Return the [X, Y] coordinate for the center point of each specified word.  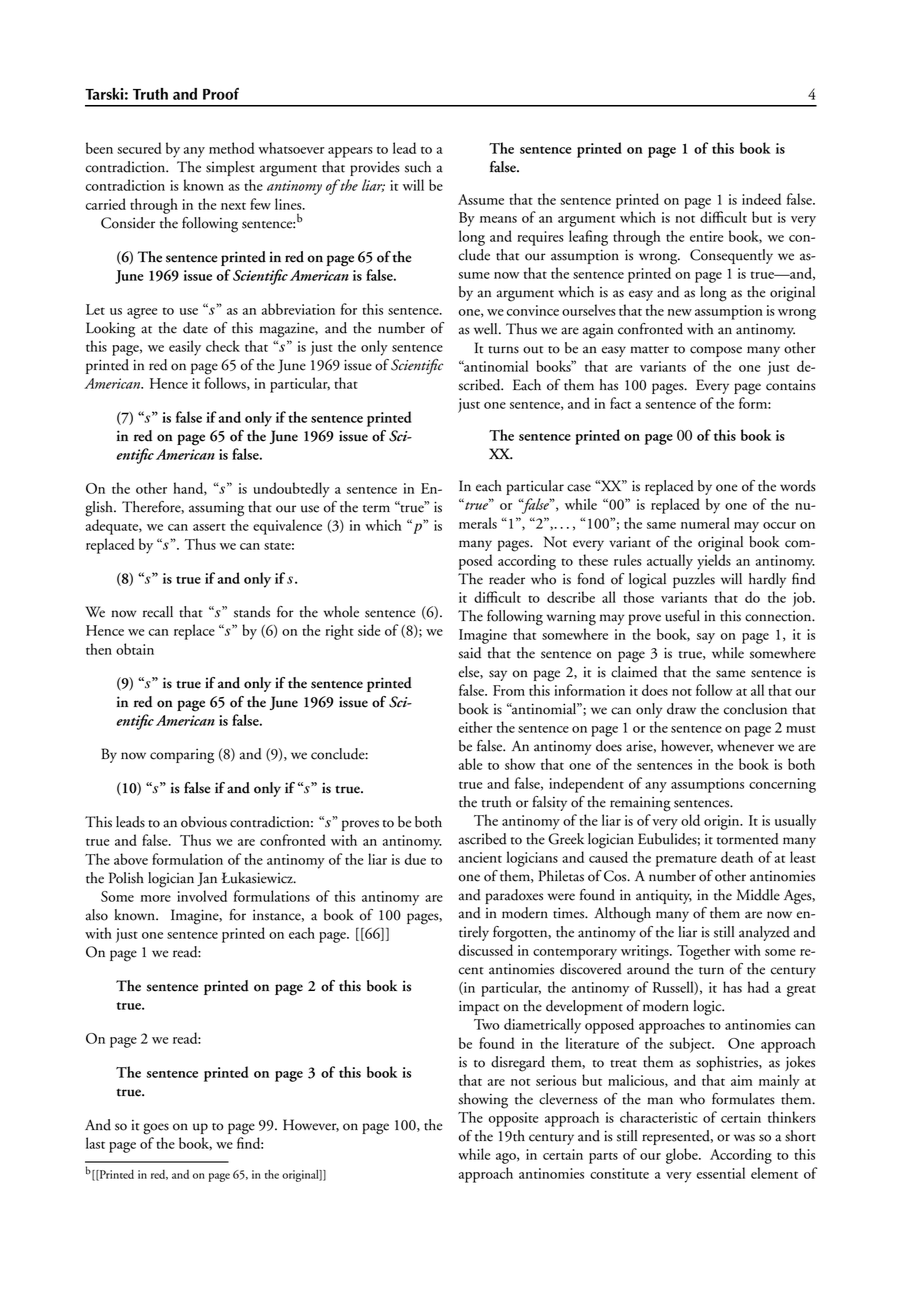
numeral [705, 523]
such [418, 167]
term [376, 509]
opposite [513, 1119]
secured [139, 148]
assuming [216, 509]
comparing [182, 756]
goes [156, 1129]
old [690, 820]
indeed [761, 199]
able [470, 764]
